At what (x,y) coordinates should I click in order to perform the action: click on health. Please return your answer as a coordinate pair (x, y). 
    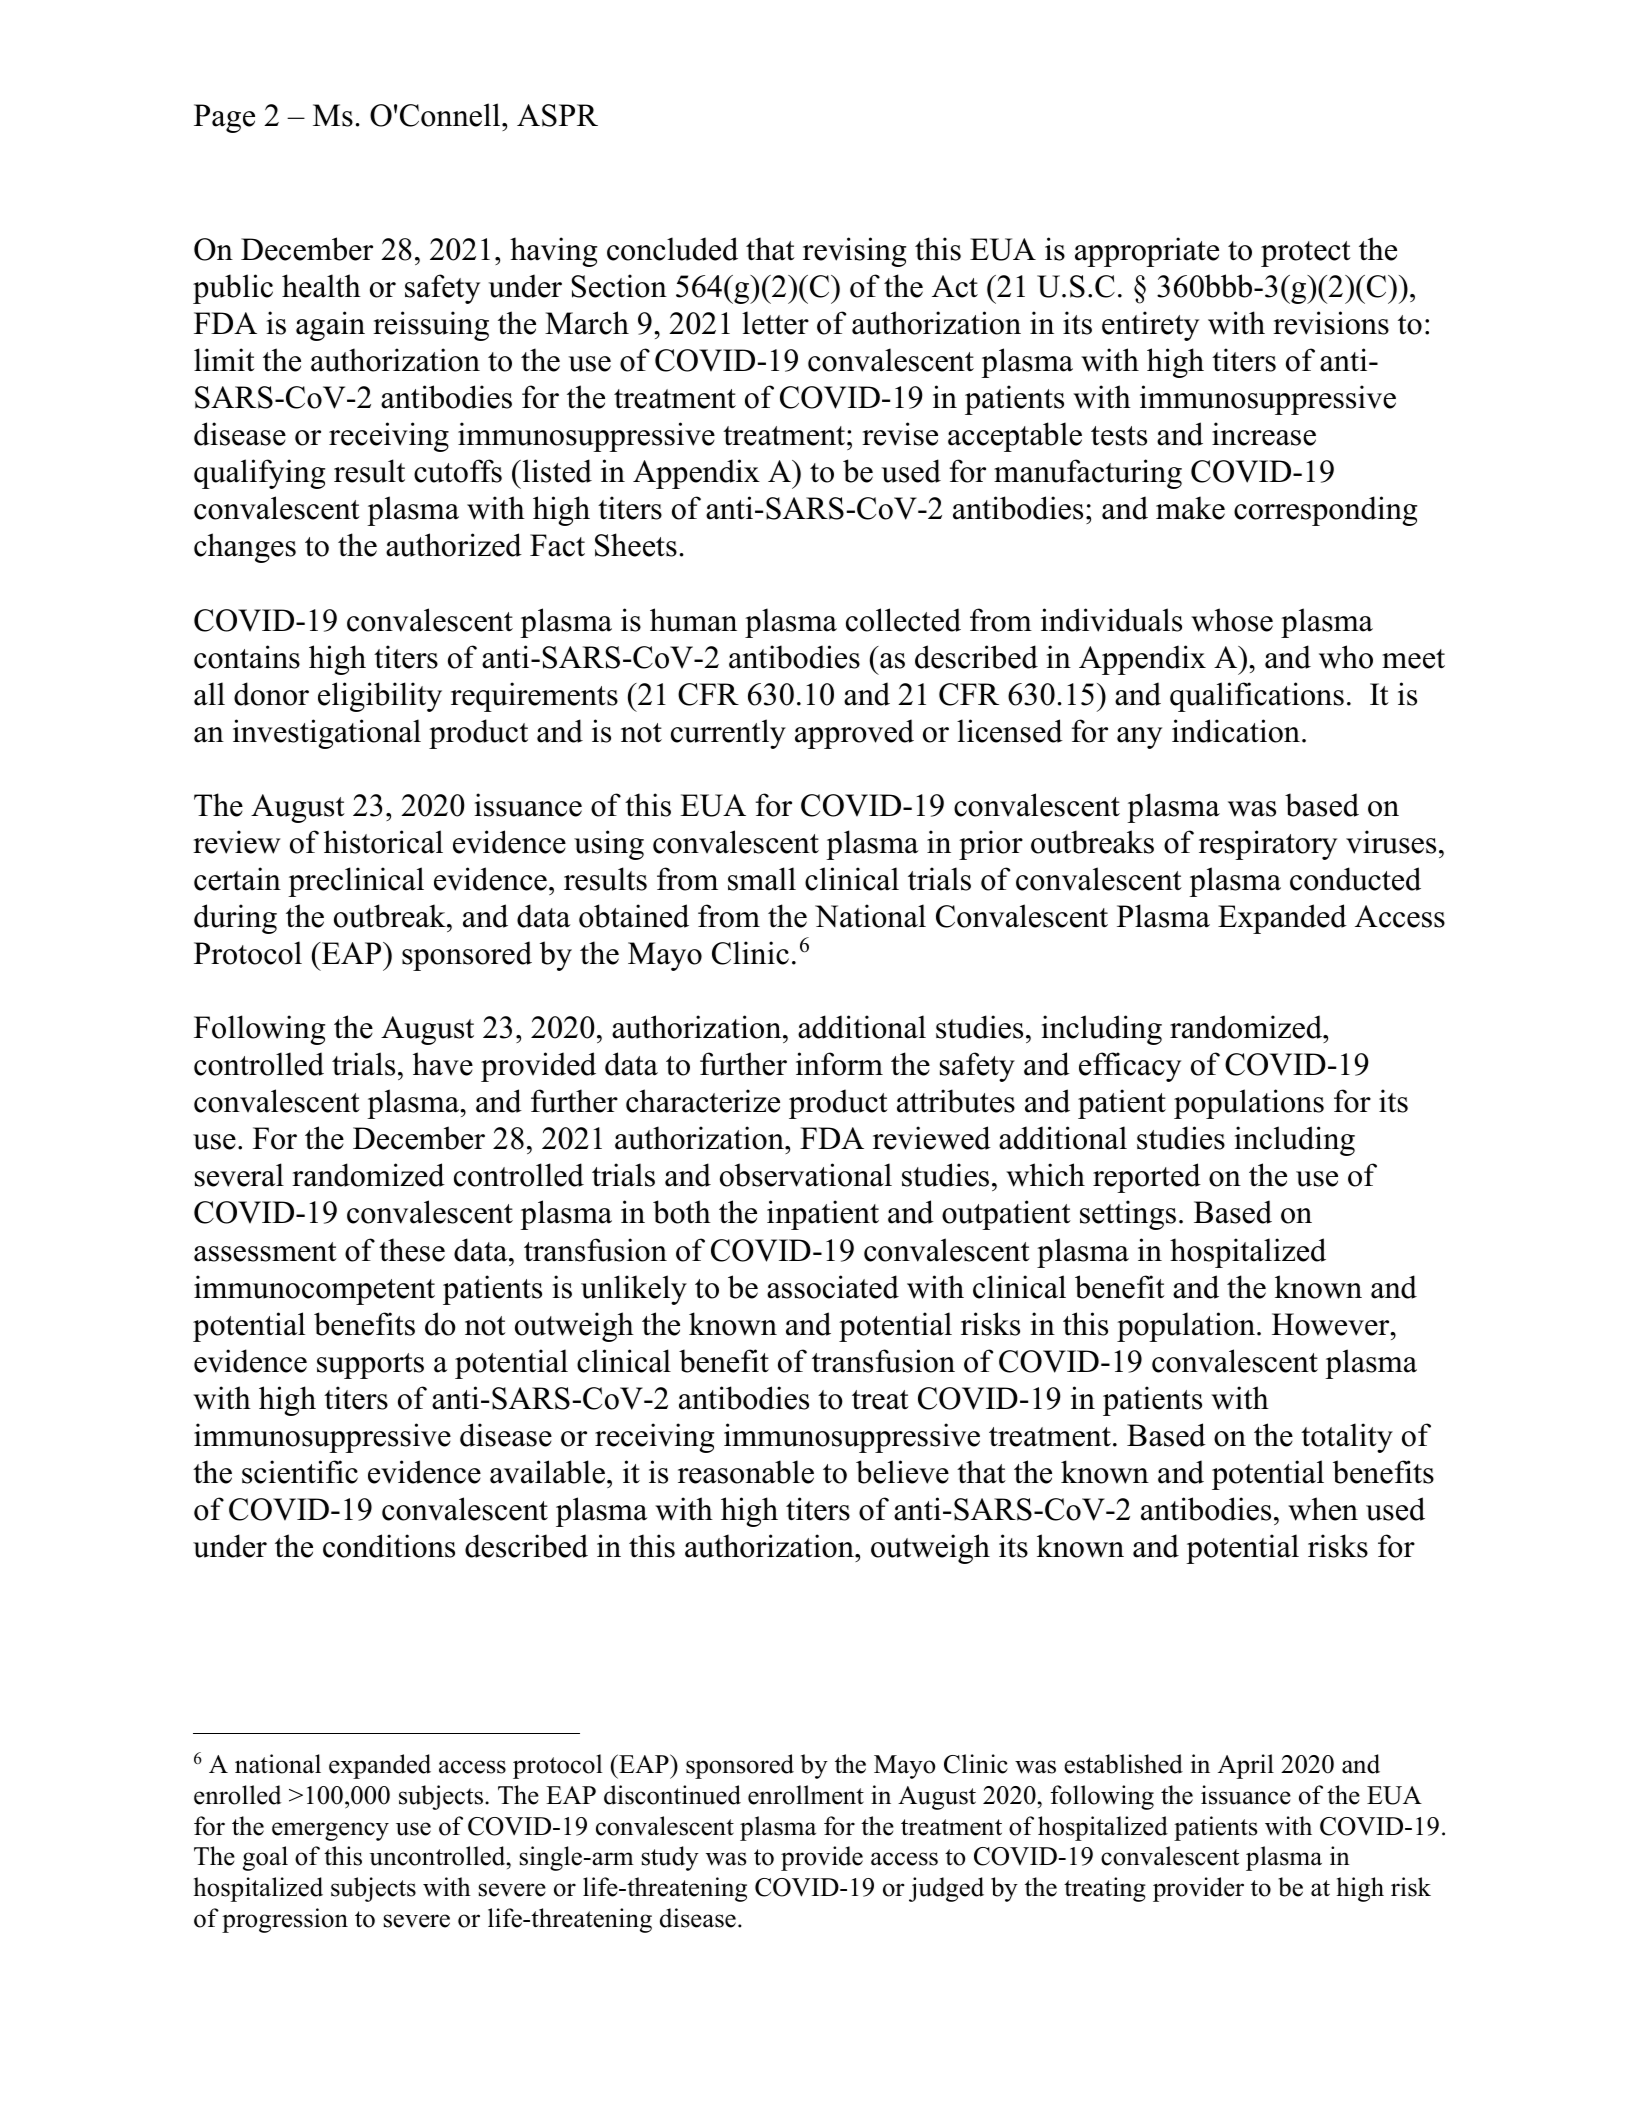
    Looking at the image, I should click on (321, 286).
